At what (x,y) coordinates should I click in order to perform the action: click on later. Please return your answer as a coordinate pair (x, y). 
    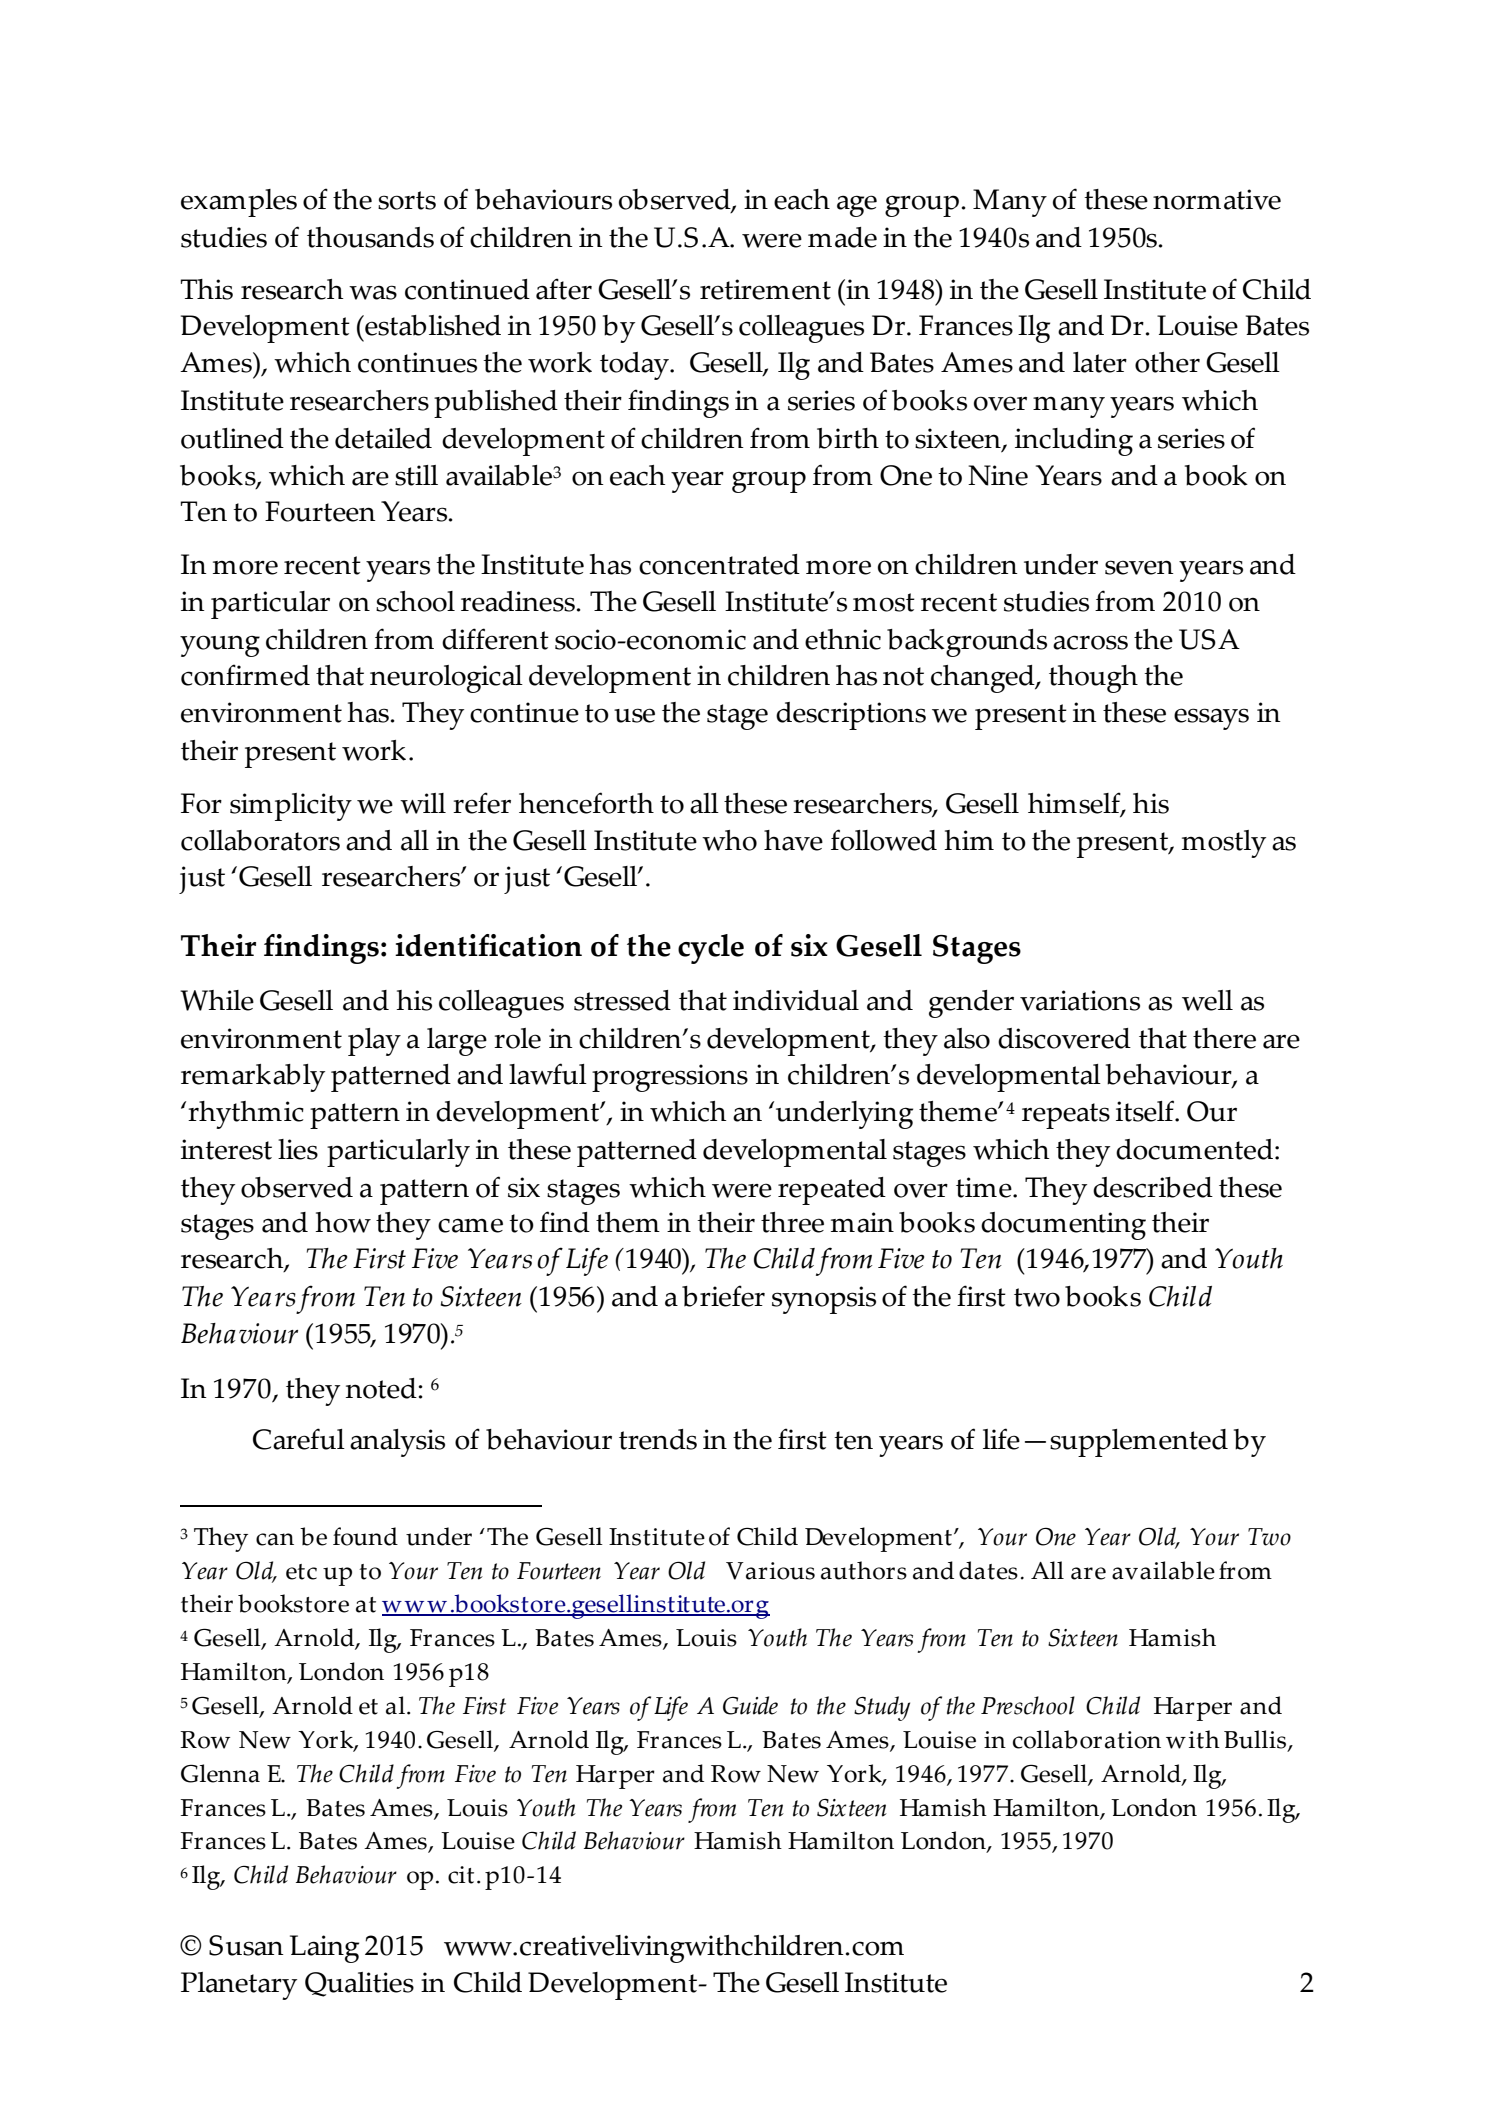
    Looking at the image, I should click on (1100, 362).
